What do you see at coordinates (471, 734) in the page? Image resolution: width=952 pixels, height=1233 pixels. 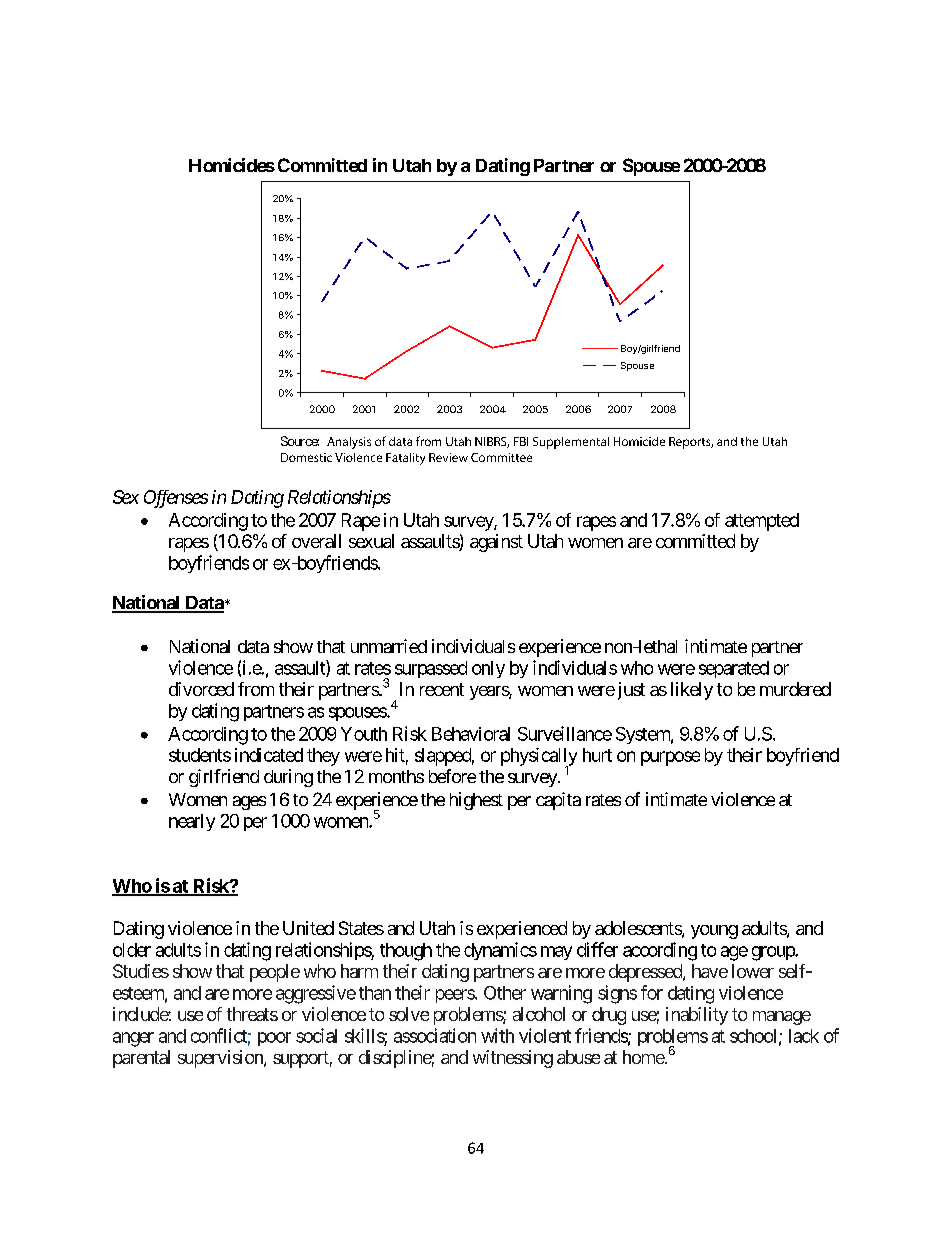 I see `Behavioral` at bounding box center [471, 734].
